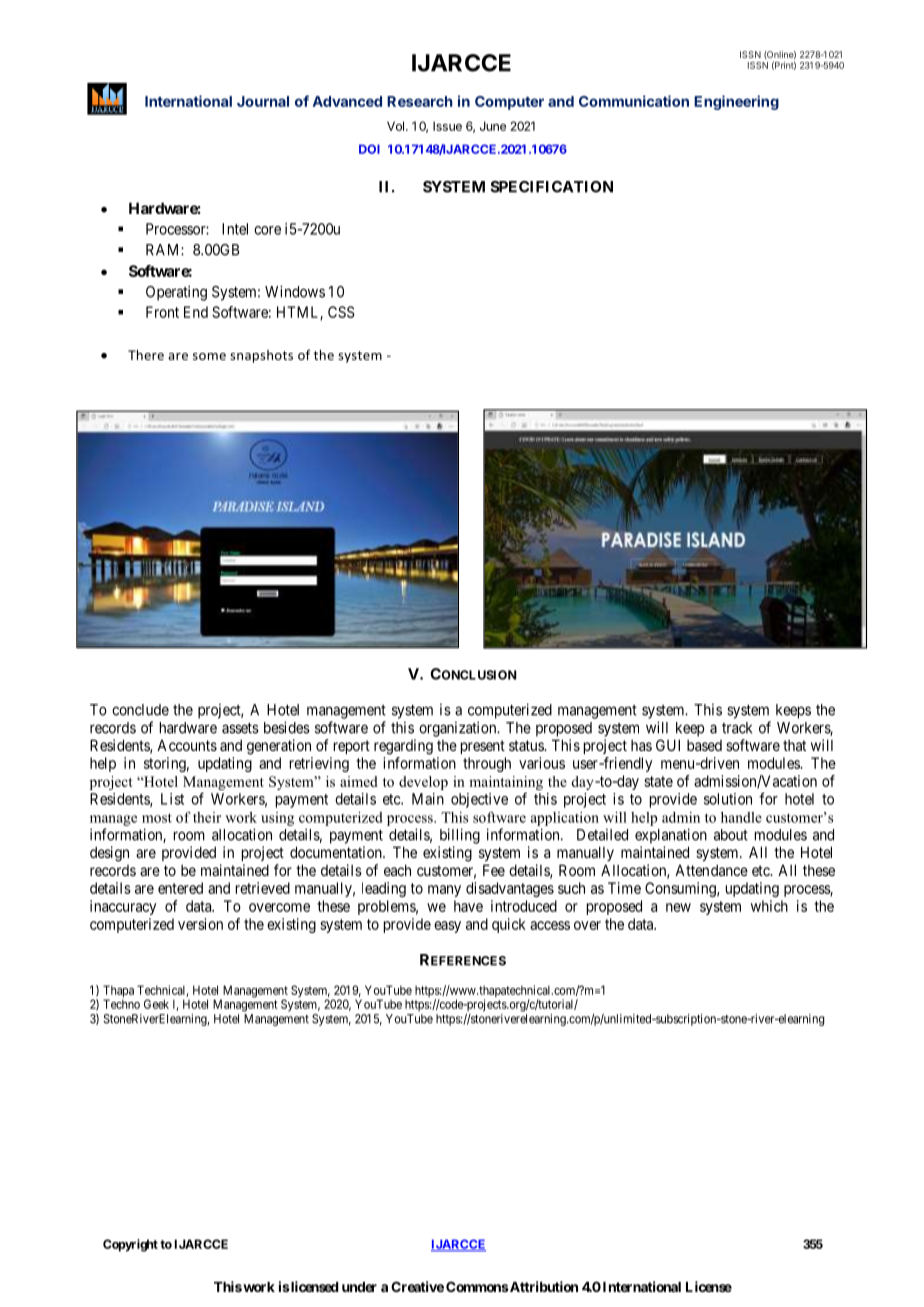 The height and width of the screenshot is (1307, 924). What do you see at coordinates (736, 102) in the screenshot?
I see `Engineering` at bounding box center [736, 102].
